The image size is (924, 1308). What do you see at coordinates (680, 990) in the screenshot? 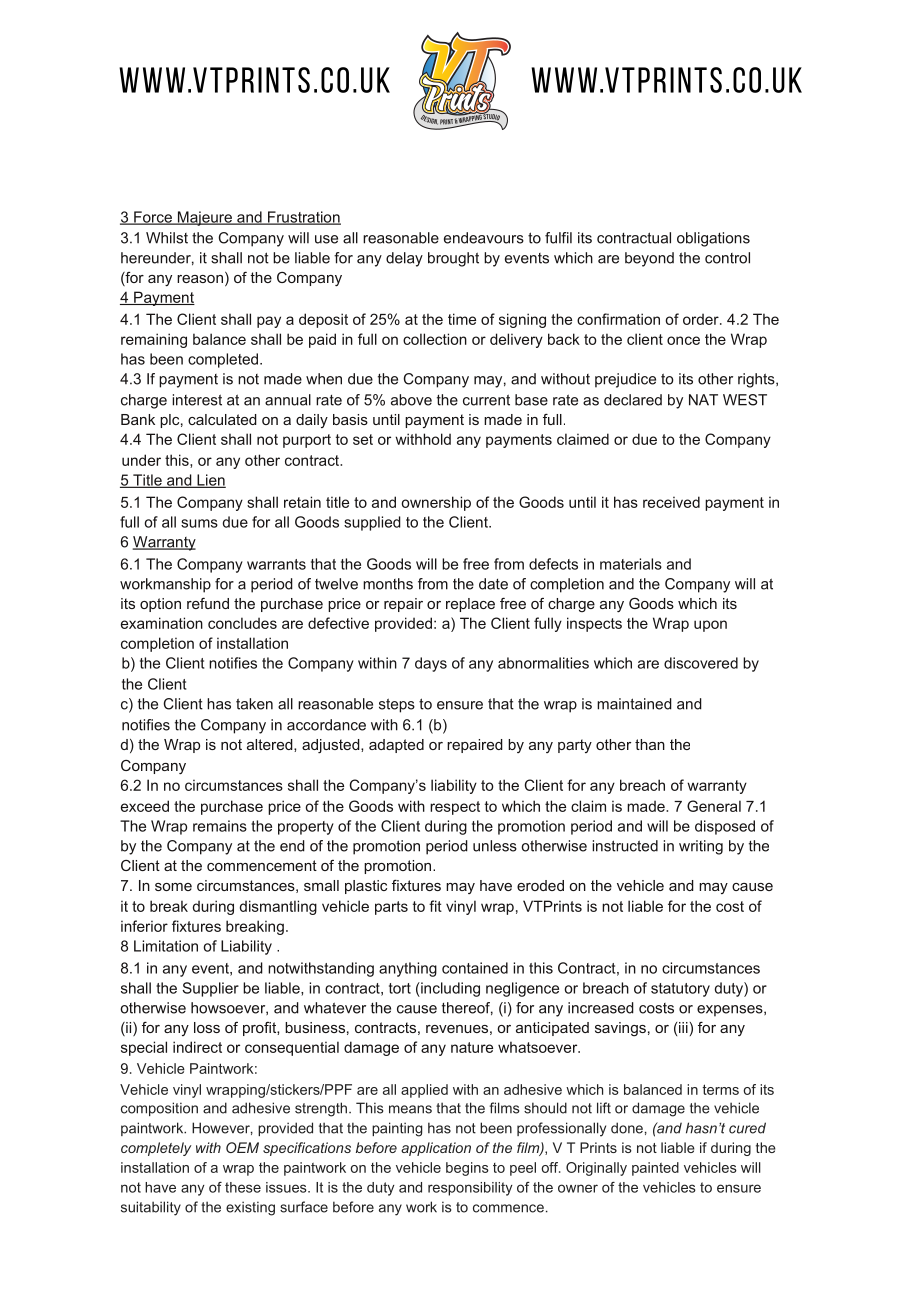
I see `statutory` at bounding box center [680, 990].
